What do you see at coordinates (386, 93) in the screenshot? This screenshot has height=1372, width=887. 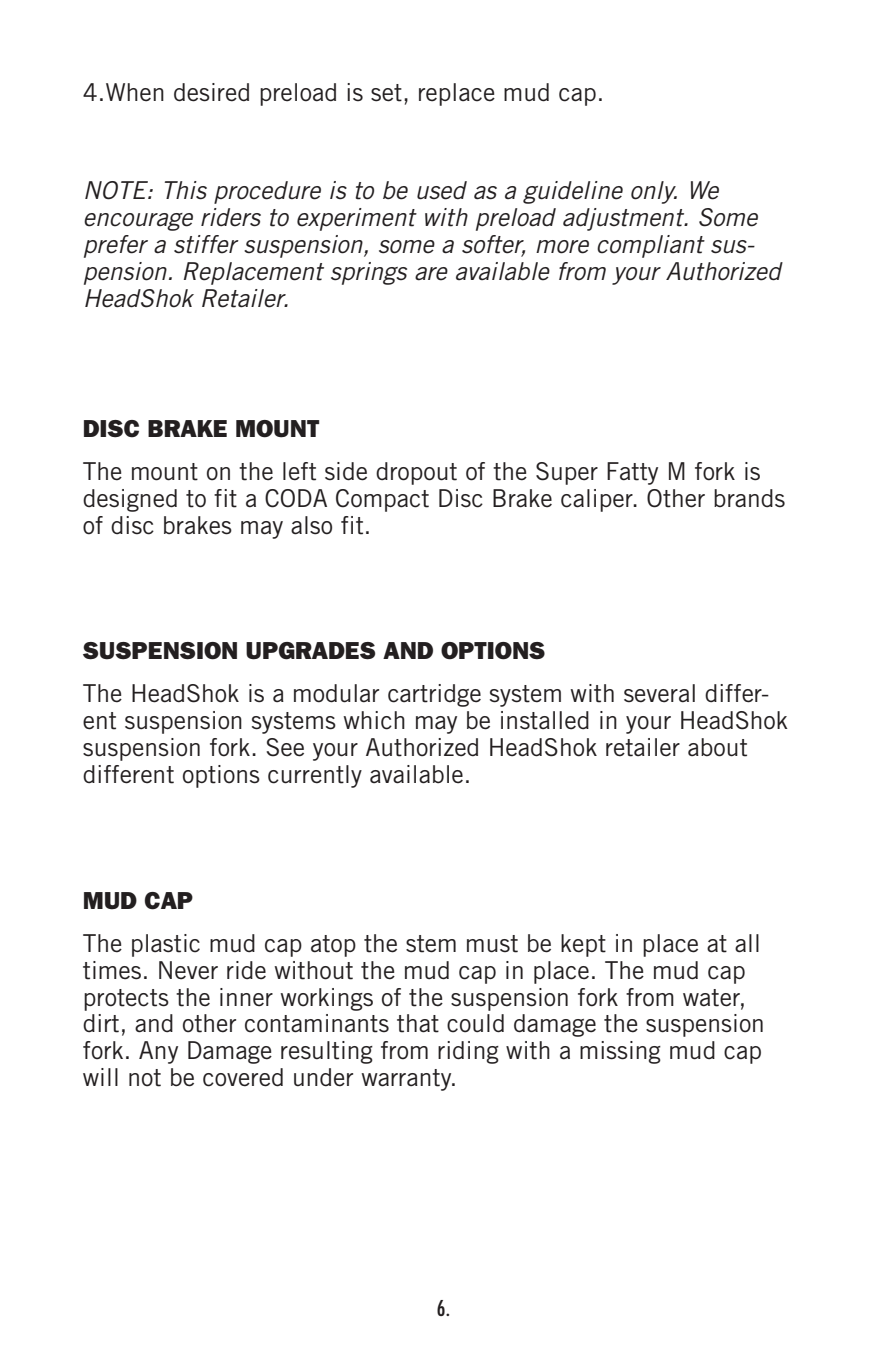 I see `set` at bounding box center [386, 93].
